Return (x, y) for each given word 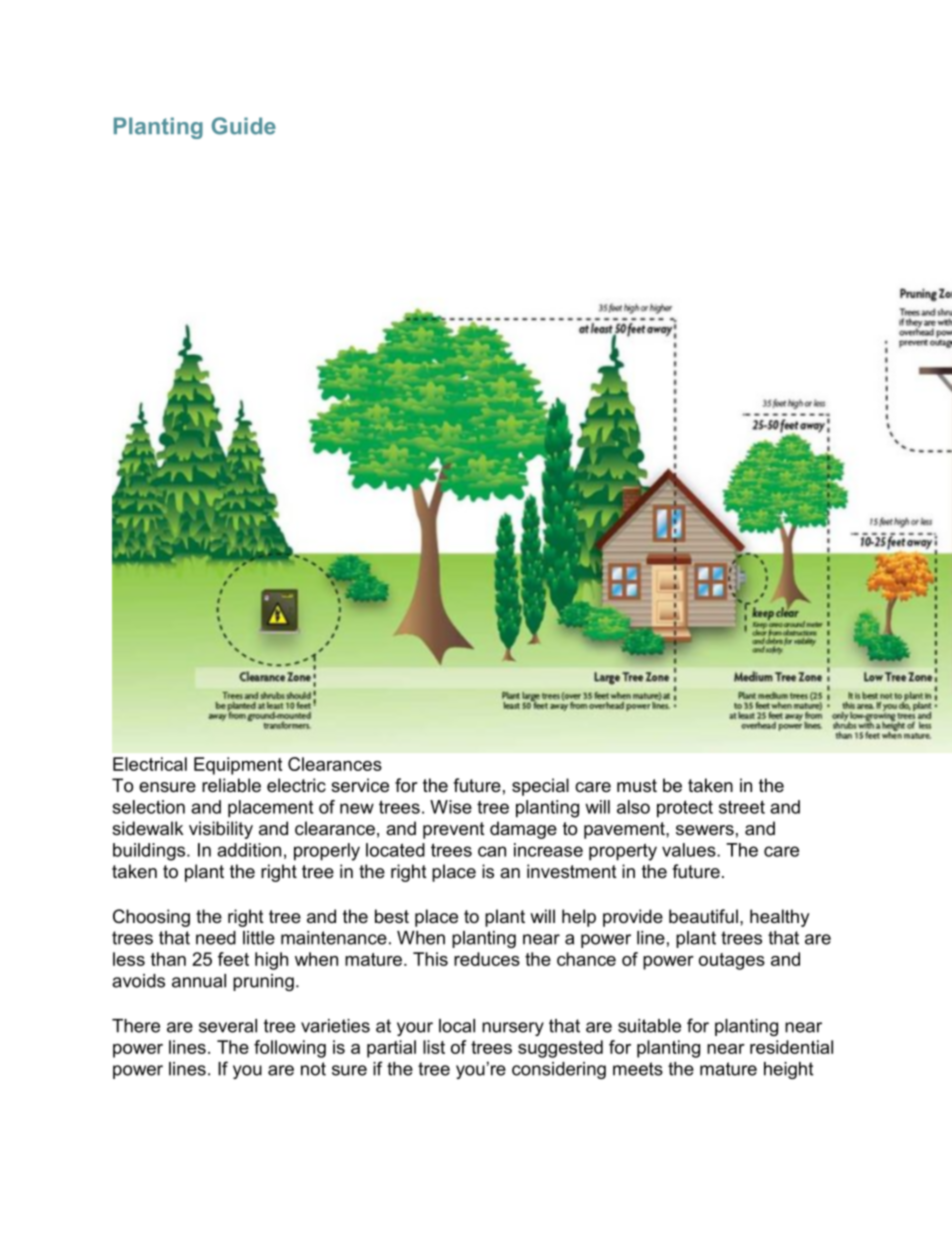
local (457, 1026)
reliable (231, 785)
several (228, 1026)
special (540, 787)
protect (685, 809)
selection (149, 807)
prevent (454, 830)
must (637, 786)
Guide (244, 126)
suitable (649, 1026)
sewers (705, 830)
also (633, 807)
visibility (221, 830)
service (360, 785)
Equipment (238, 766)
